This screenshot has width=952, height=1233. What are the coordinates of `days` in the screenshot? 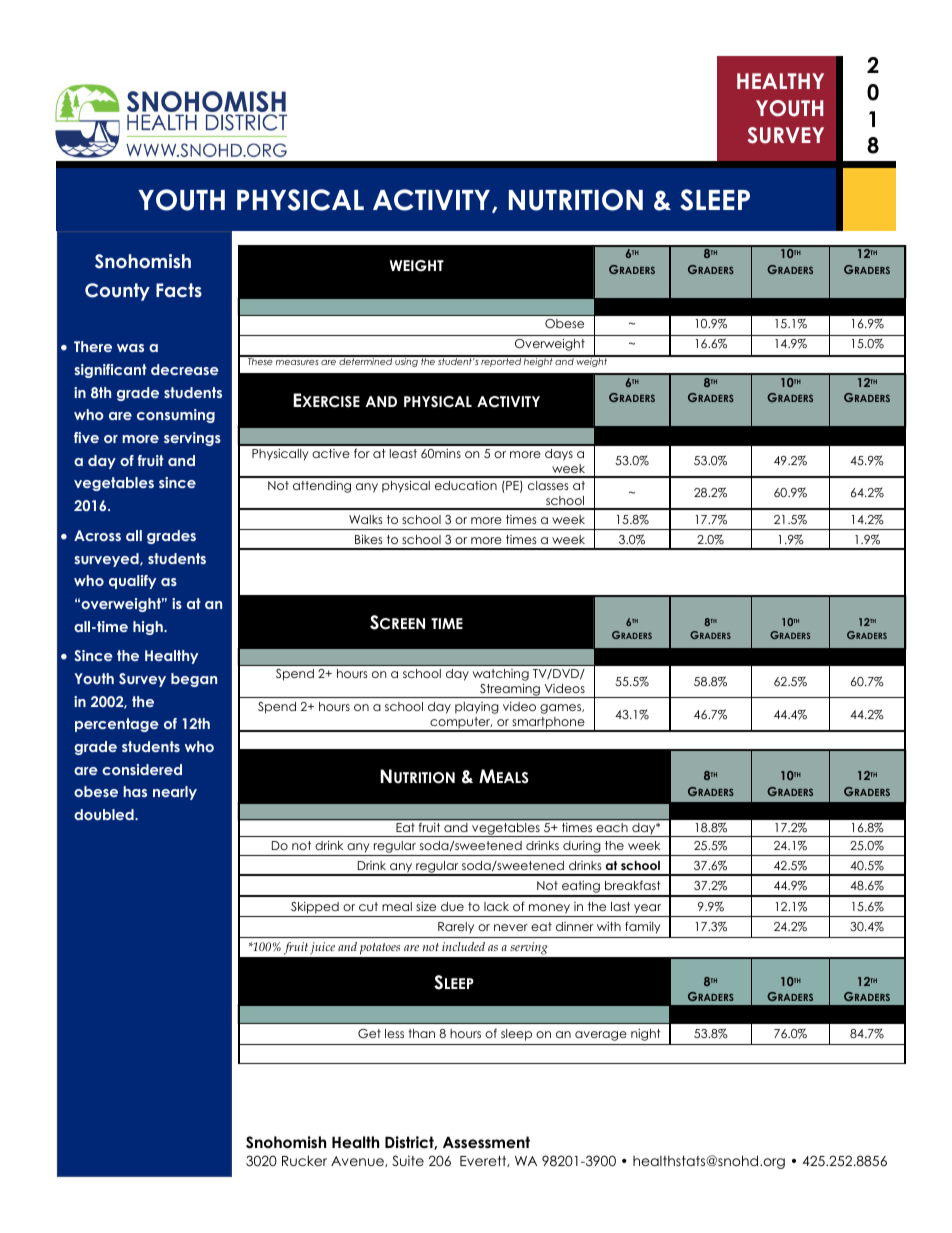 It's located at (559, 455).
